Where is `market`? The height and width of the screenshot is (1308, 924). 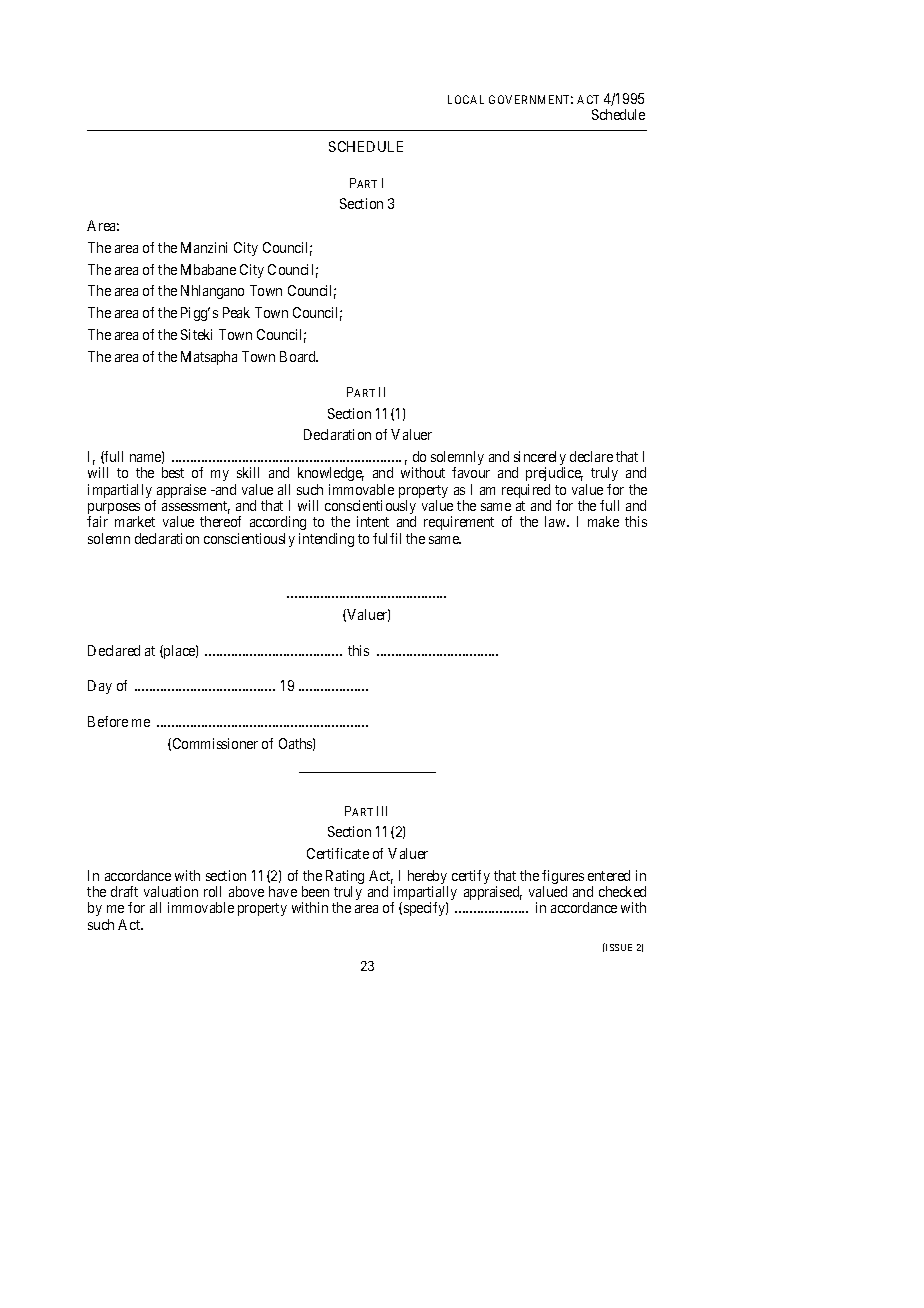 market is located at coordinates (135, 521).
